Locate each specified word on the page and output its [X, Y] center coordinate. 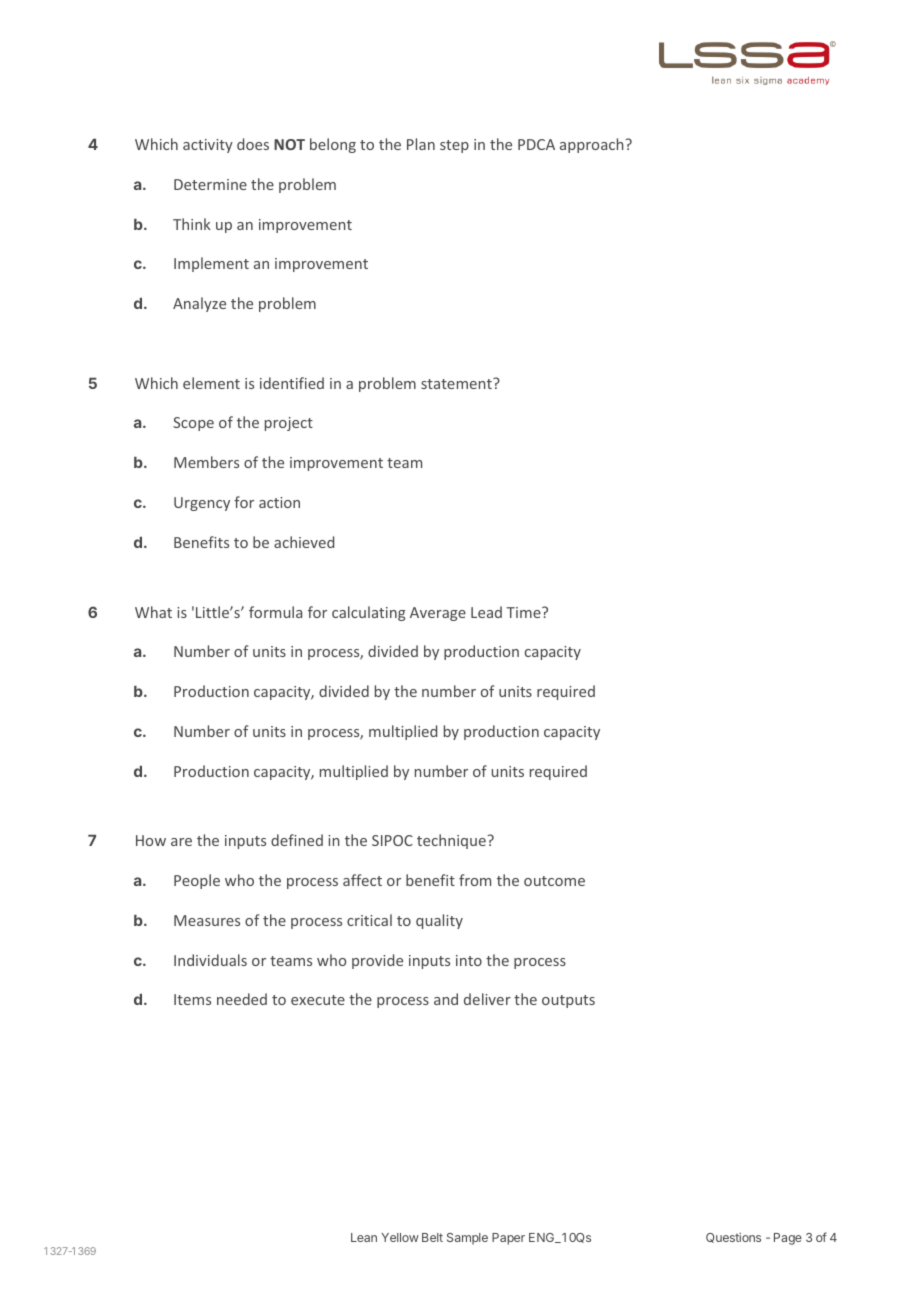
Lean [364, 1237]
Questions [733, 1238]
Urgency [202, 504]
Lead [486, 612]
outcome [554, 881]
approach [593, 145]
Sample [467, 1239]
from [475, 880]
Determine [210, 184]
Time [524, 612]
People [197, 881]
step [454, 146]
